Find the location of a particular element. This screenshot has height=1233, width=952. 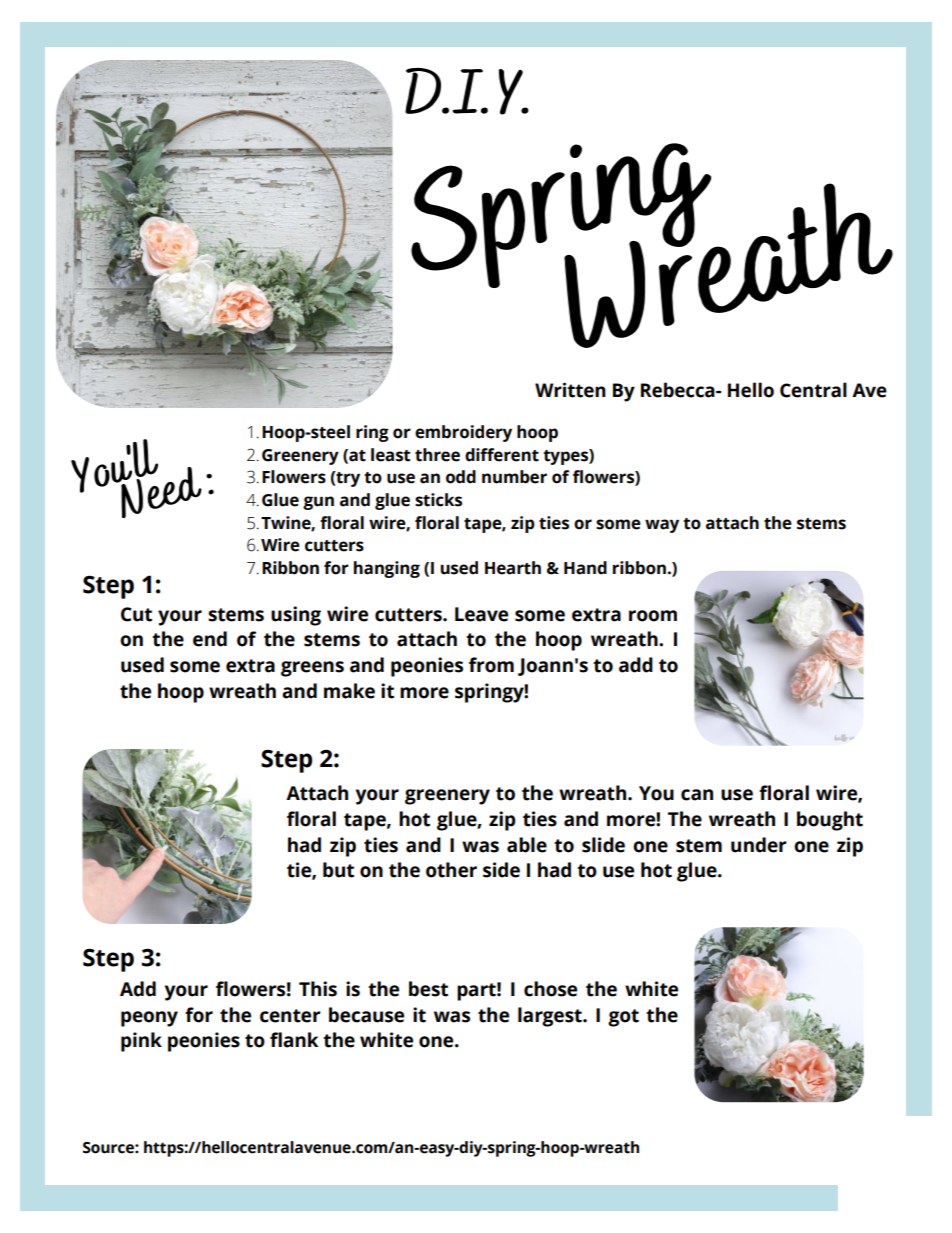

room is located at coordinates (653, 616).
